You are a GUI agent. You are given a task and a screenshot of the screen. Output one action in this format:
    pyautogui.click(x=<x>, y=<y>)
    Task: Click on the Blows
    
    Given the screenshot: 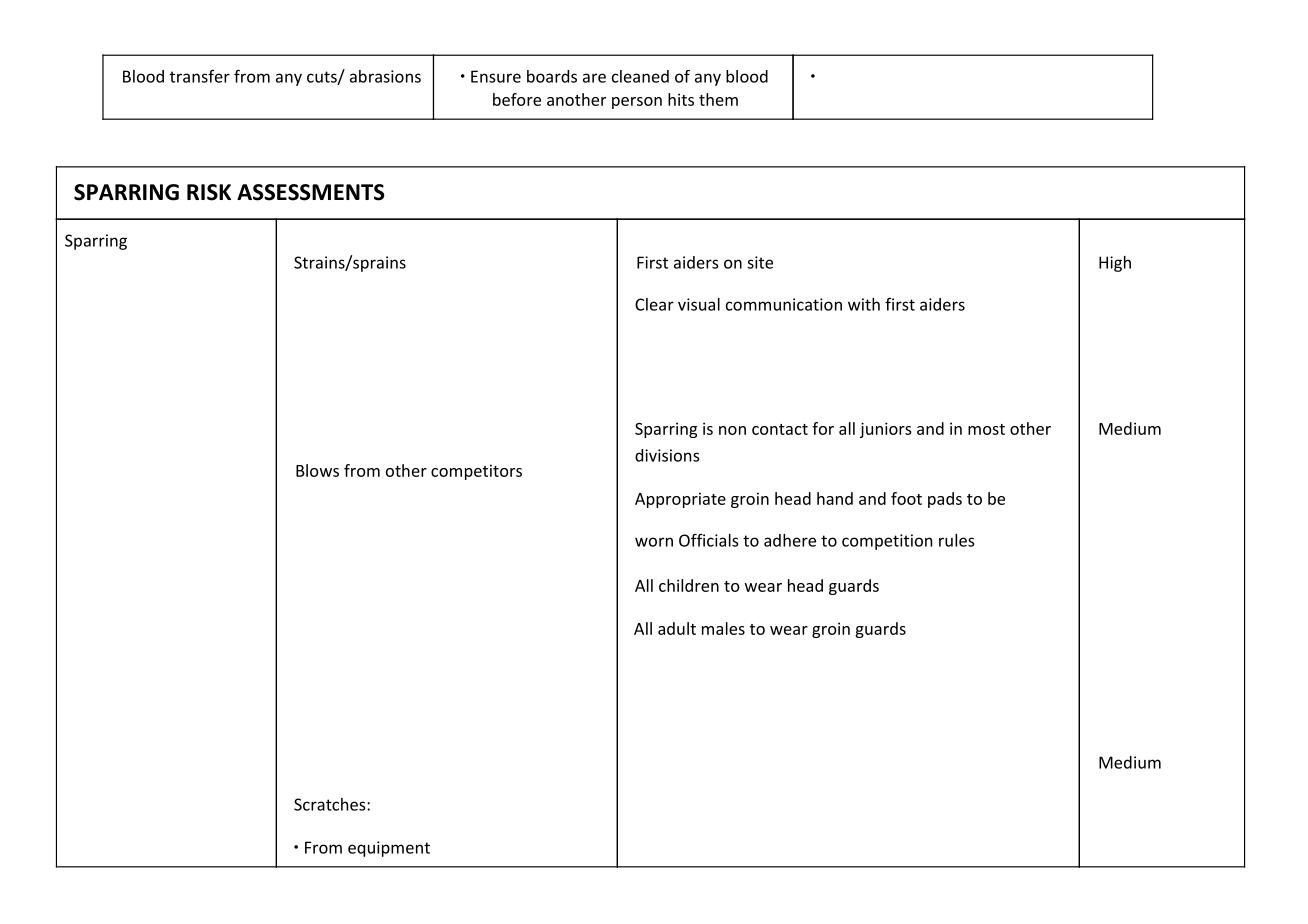 What is the action you would take?
    pyautogui.click(x=317, y=470)
